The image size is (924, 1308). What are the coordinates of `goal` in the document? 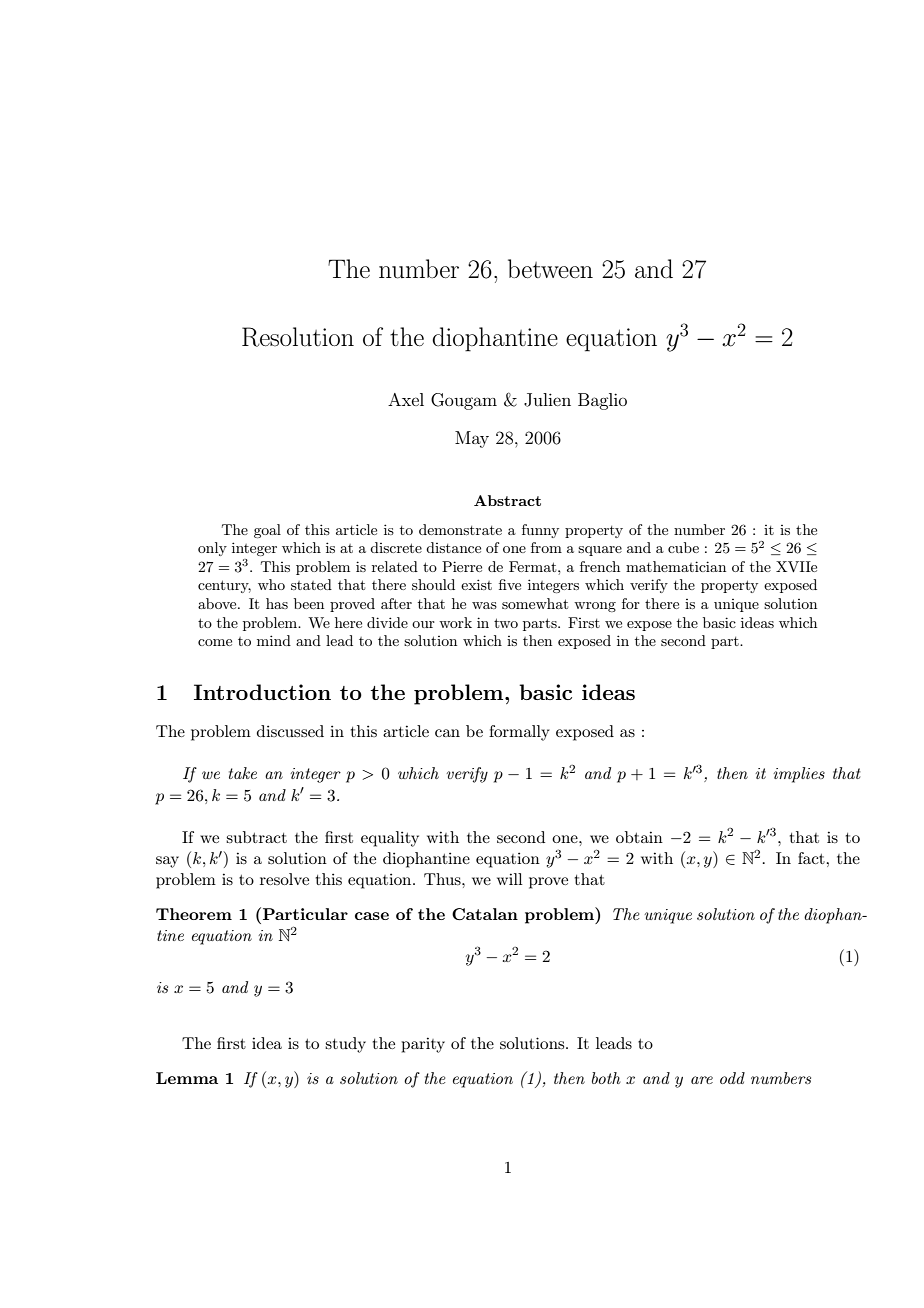 It's located at (267, 531).
